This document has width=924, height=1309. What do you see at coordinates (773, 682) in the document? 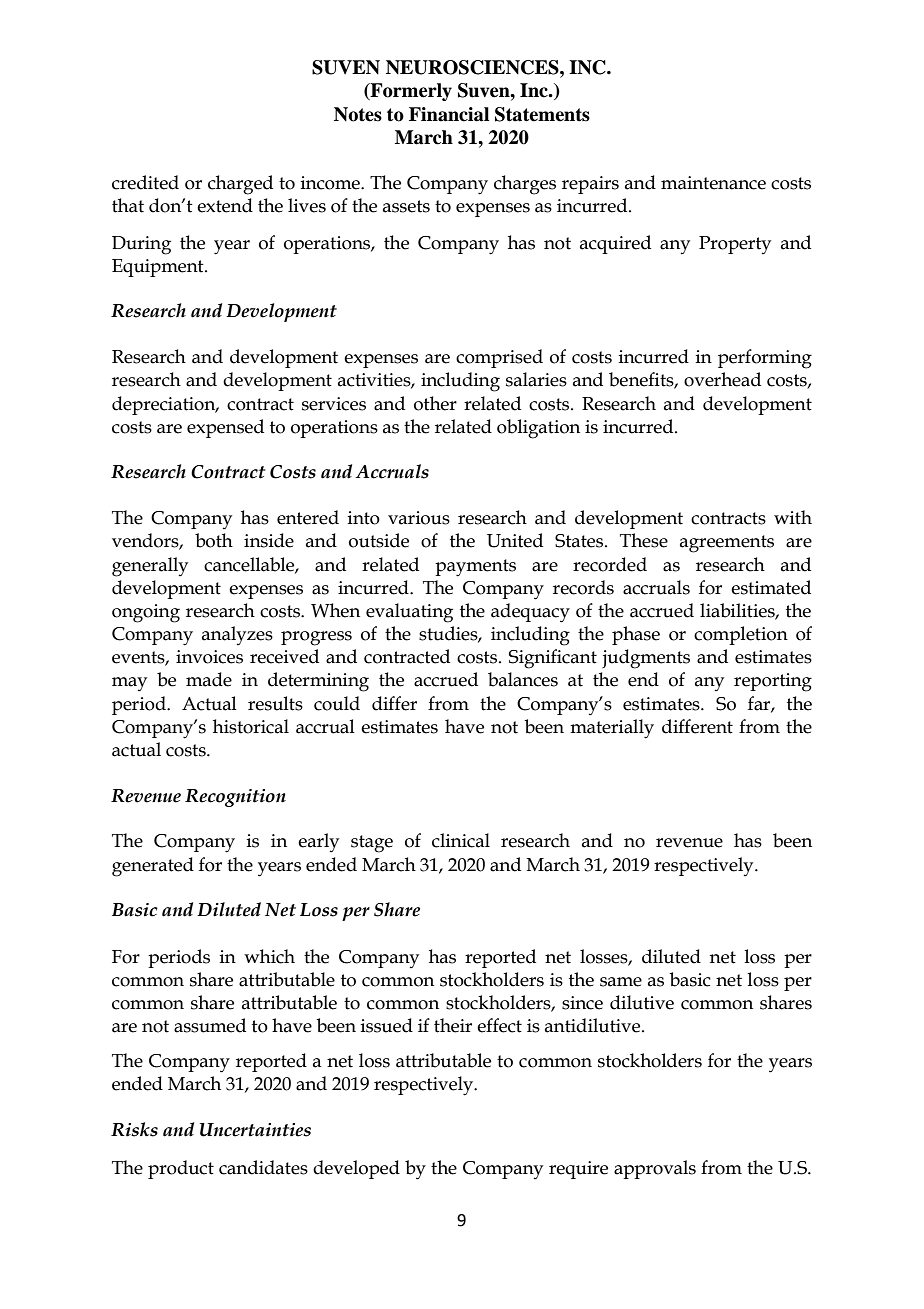
I see `reporting` at bounding box center [773, 682].
